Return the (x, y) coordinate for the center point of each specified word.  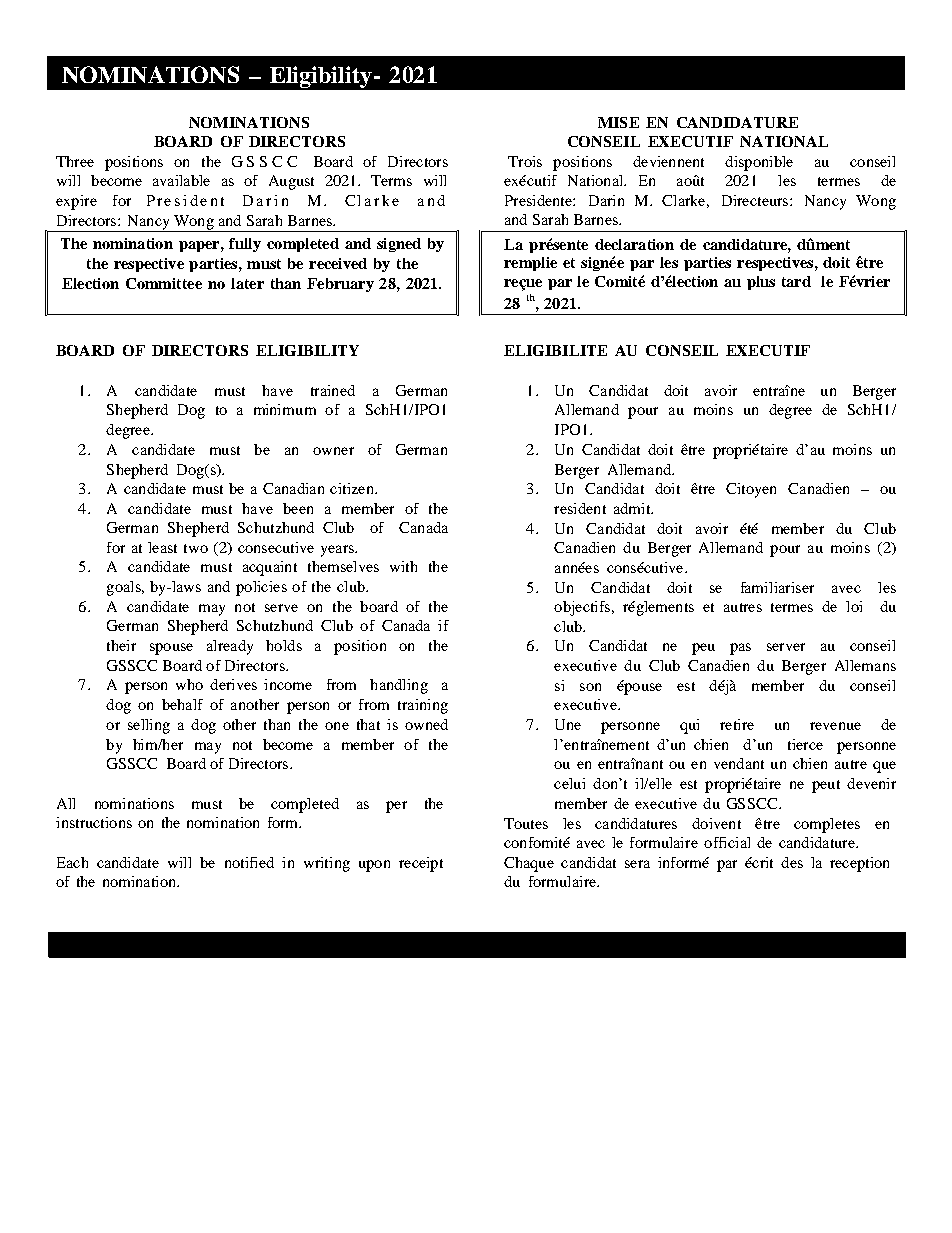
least (162, 547)
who (189, 684)
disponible (759, 163)
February (340, 285)
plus (761, 283)
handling (399, 686)
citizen (353, 488)
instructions (94, 822)
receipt (421, 864)
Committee (164, 283)
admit (633, 508)
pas (740, 649)
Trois (525, 161)
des (792, 862)
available (181, 180)
